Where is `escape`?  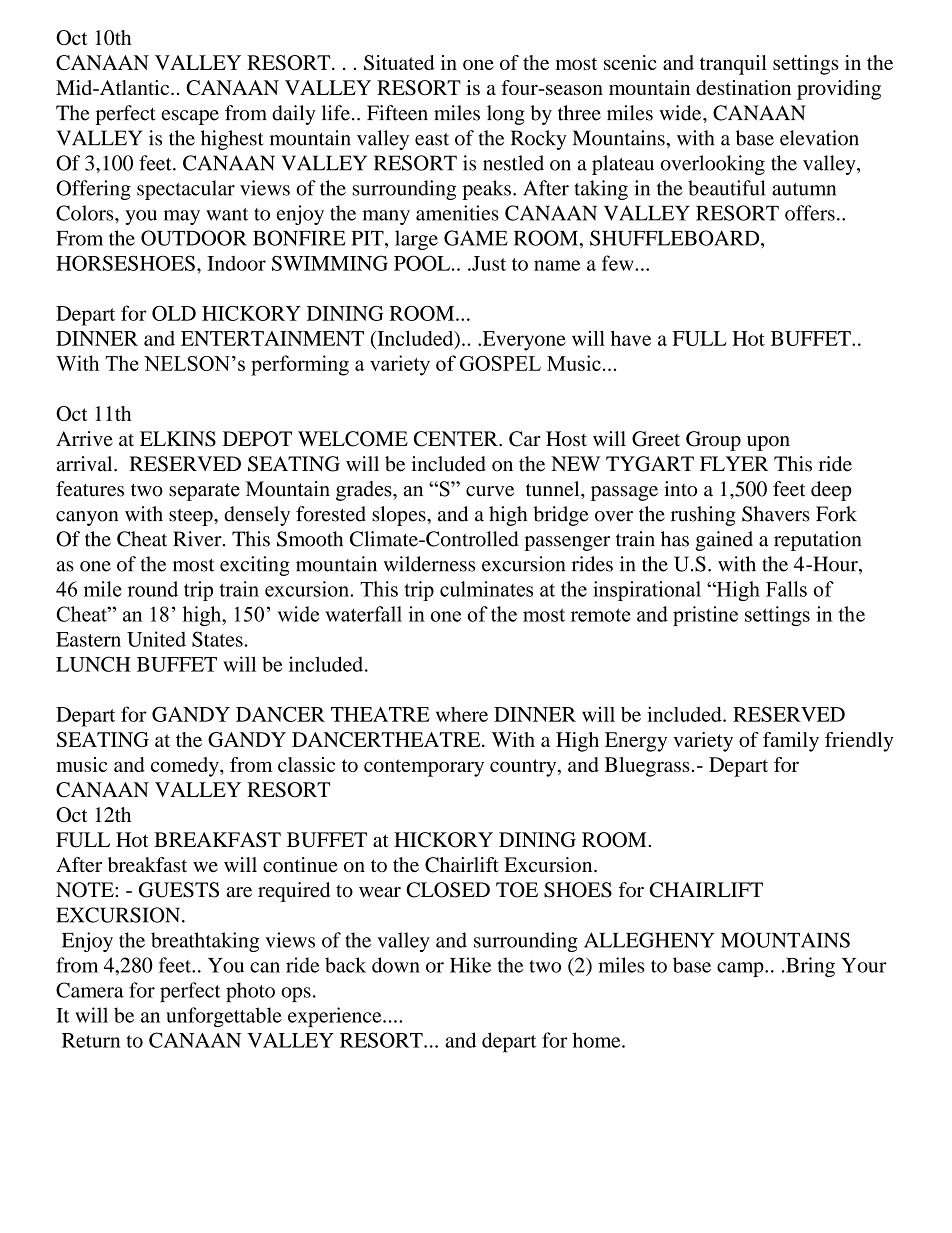
escape is located at coordinates (190, 117).
